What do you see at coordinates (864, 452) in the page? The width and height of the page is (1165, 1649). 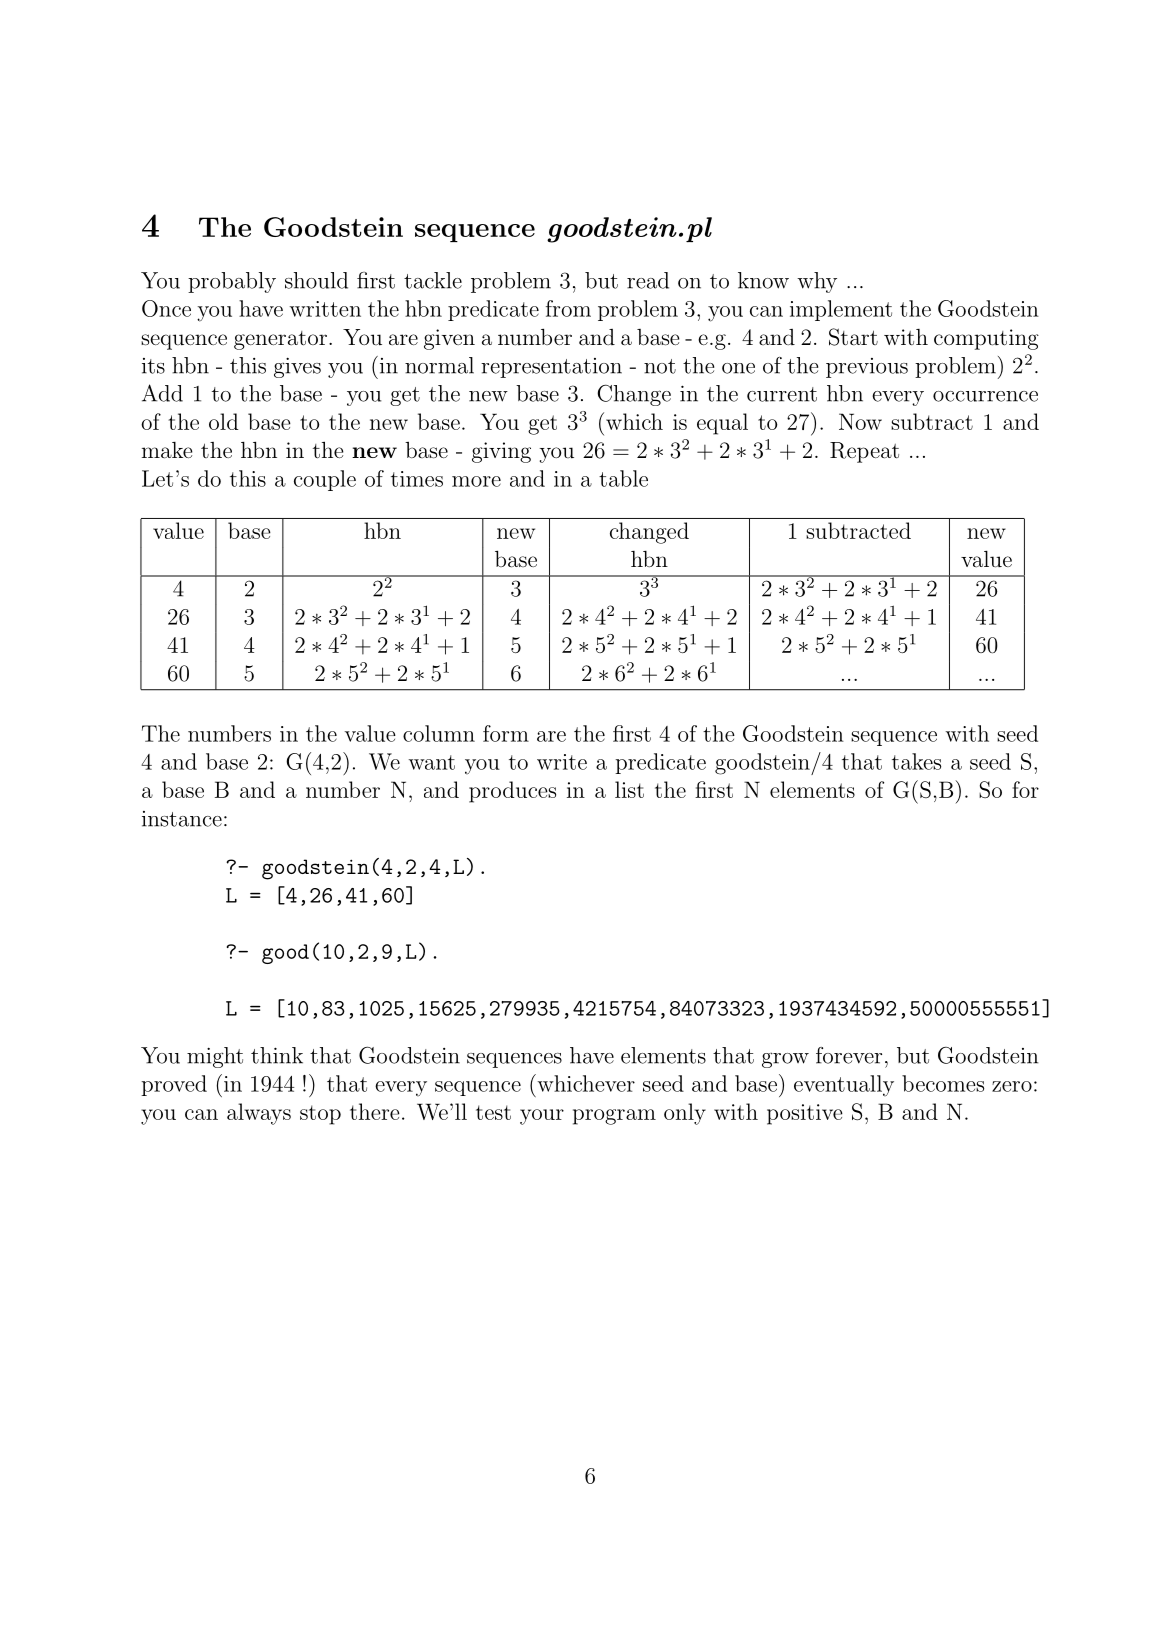 I see `Repeat` at bounding box center [864, 452].
